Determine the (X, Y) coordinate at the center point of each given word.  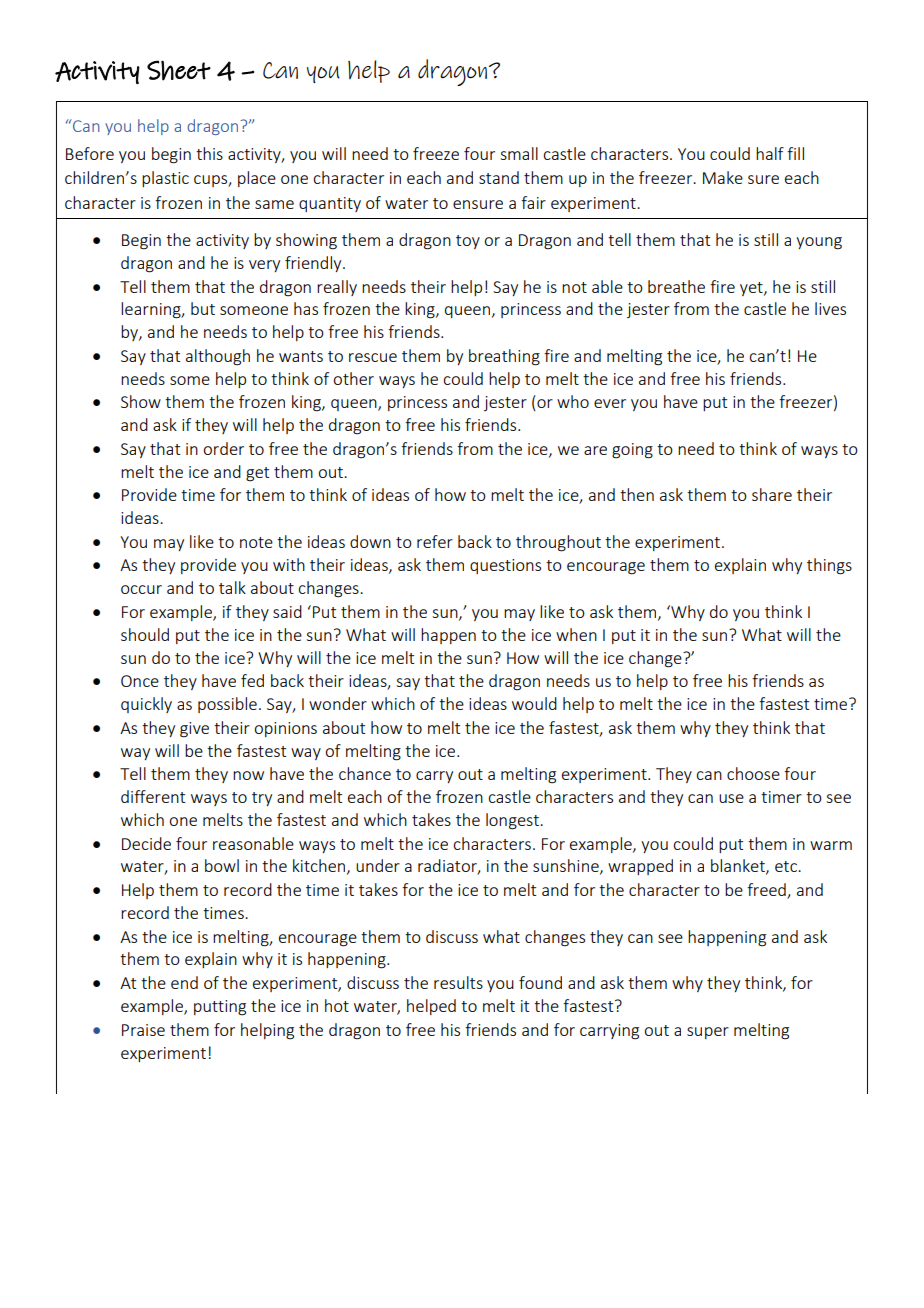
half (770, 153)
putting (220, 1008)
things (829, 566)
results (458, 982)
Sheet (179, 70)
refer (435, 541)
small (519, 153)
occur (141, 589)
